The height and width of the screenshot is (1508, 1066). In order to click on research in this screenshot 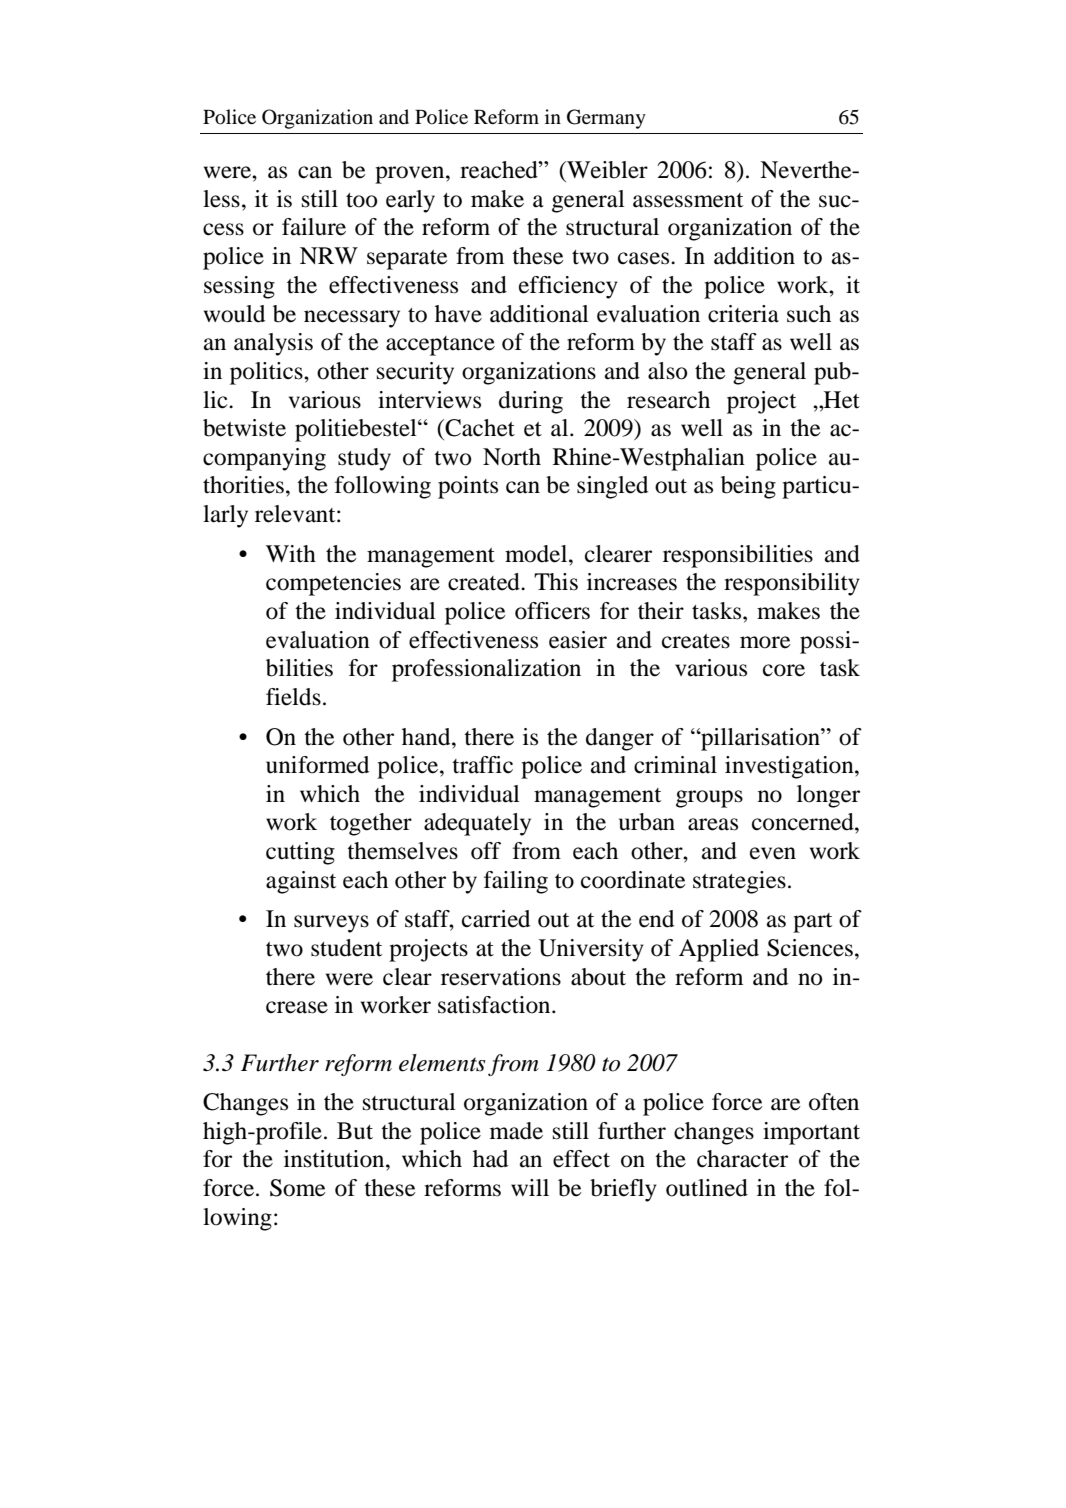, I will do `click(668, 400)`.
